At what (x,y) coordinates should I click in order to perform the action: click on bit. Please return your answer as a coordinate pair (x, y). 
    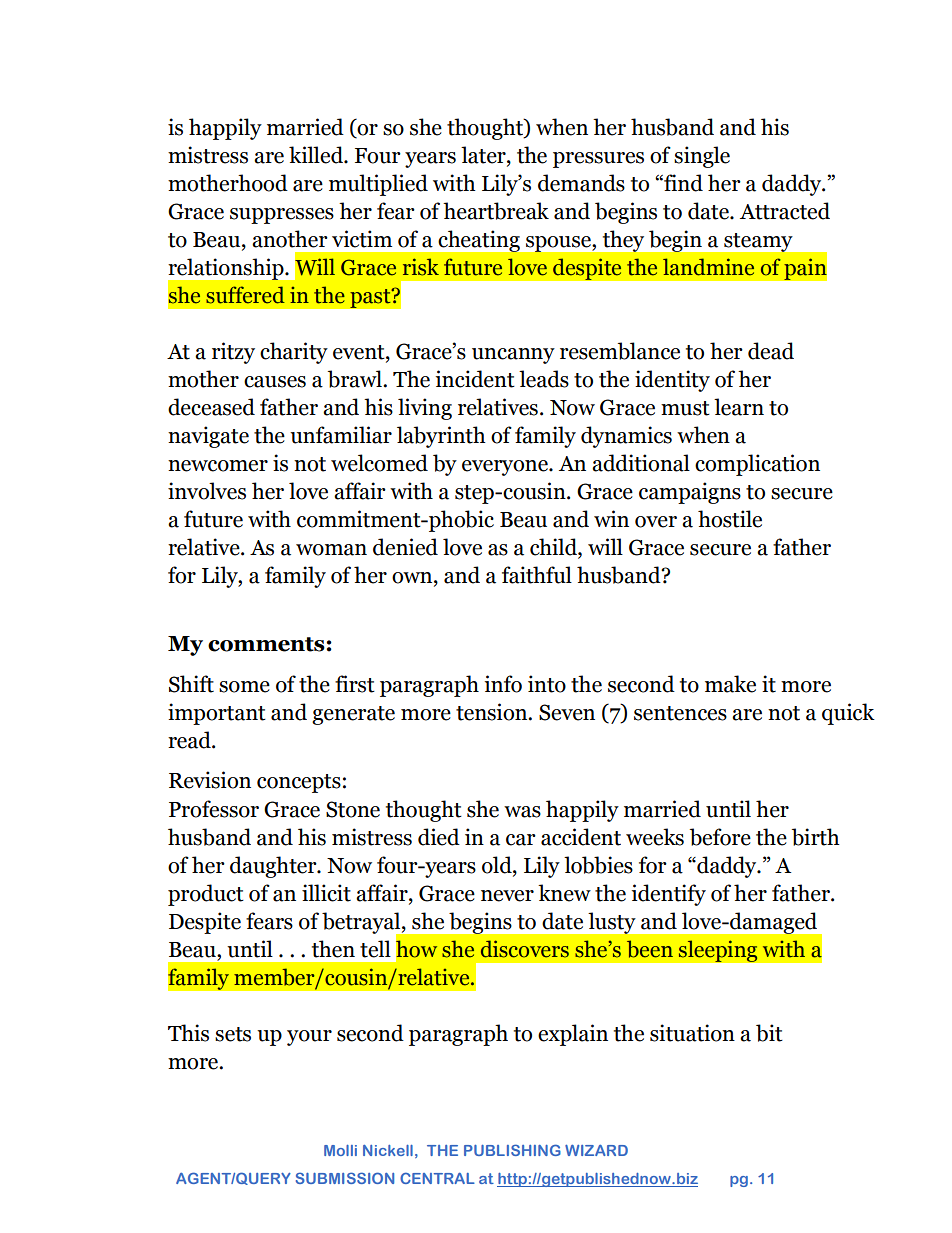
    Looking at the image, I should click on (769, 1033).
